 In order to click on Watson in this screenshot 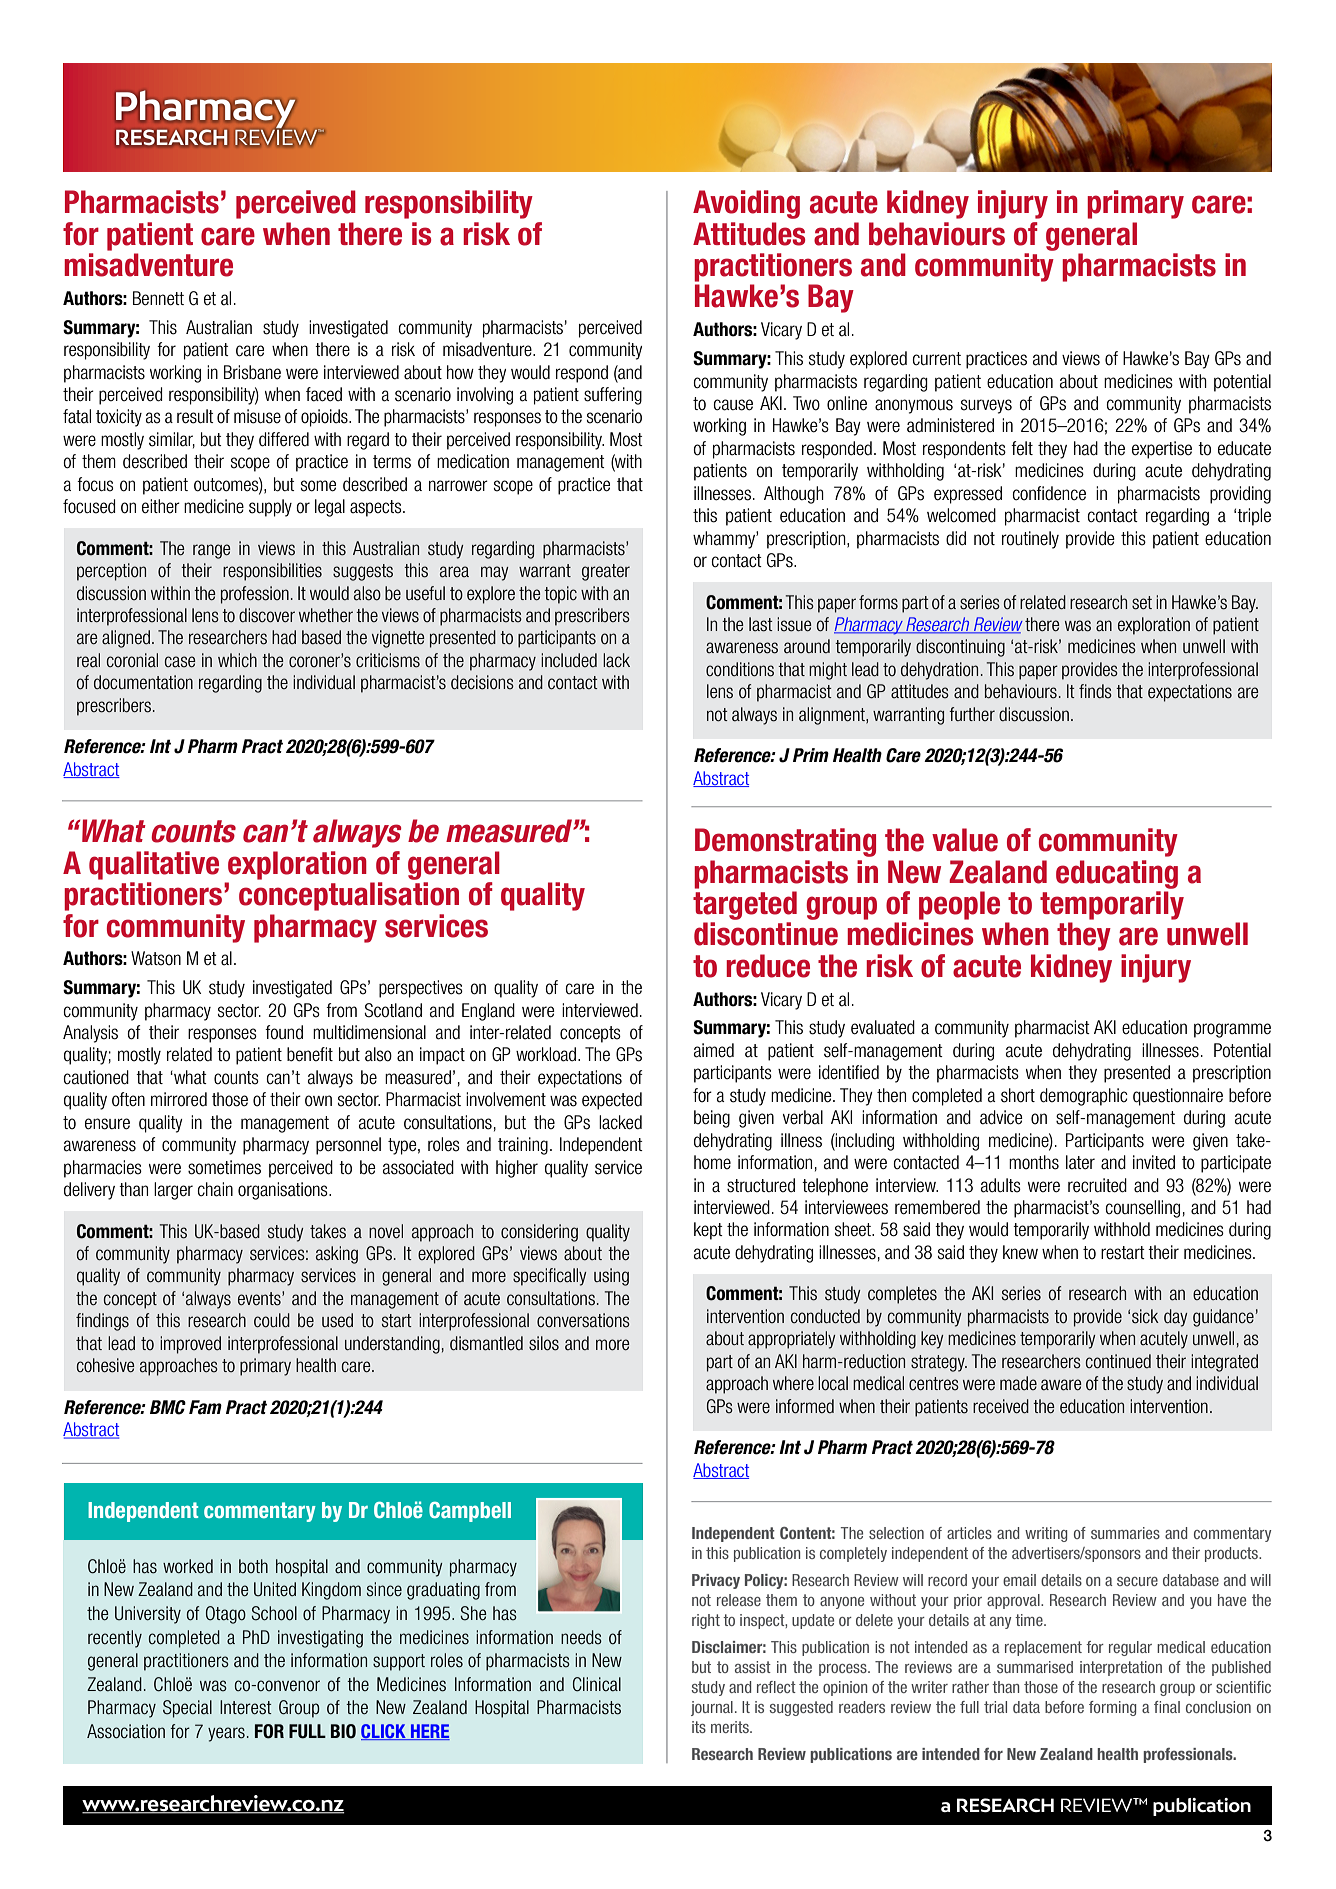, I will do `click(156, 958)`.
